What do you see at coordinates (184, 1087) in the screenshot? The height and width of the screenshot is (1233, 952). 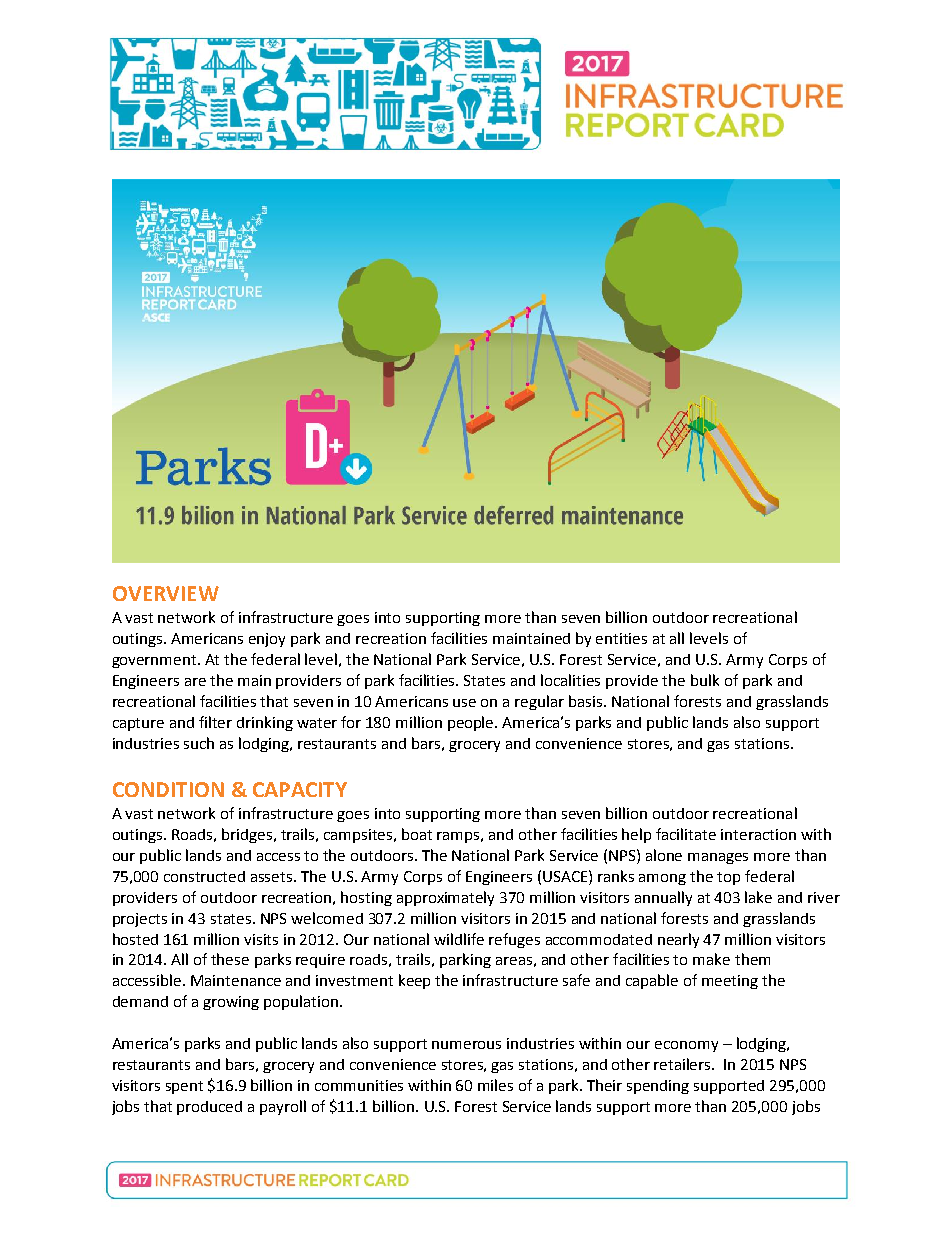 I see `spent` at bounding box center [184, 1087].
